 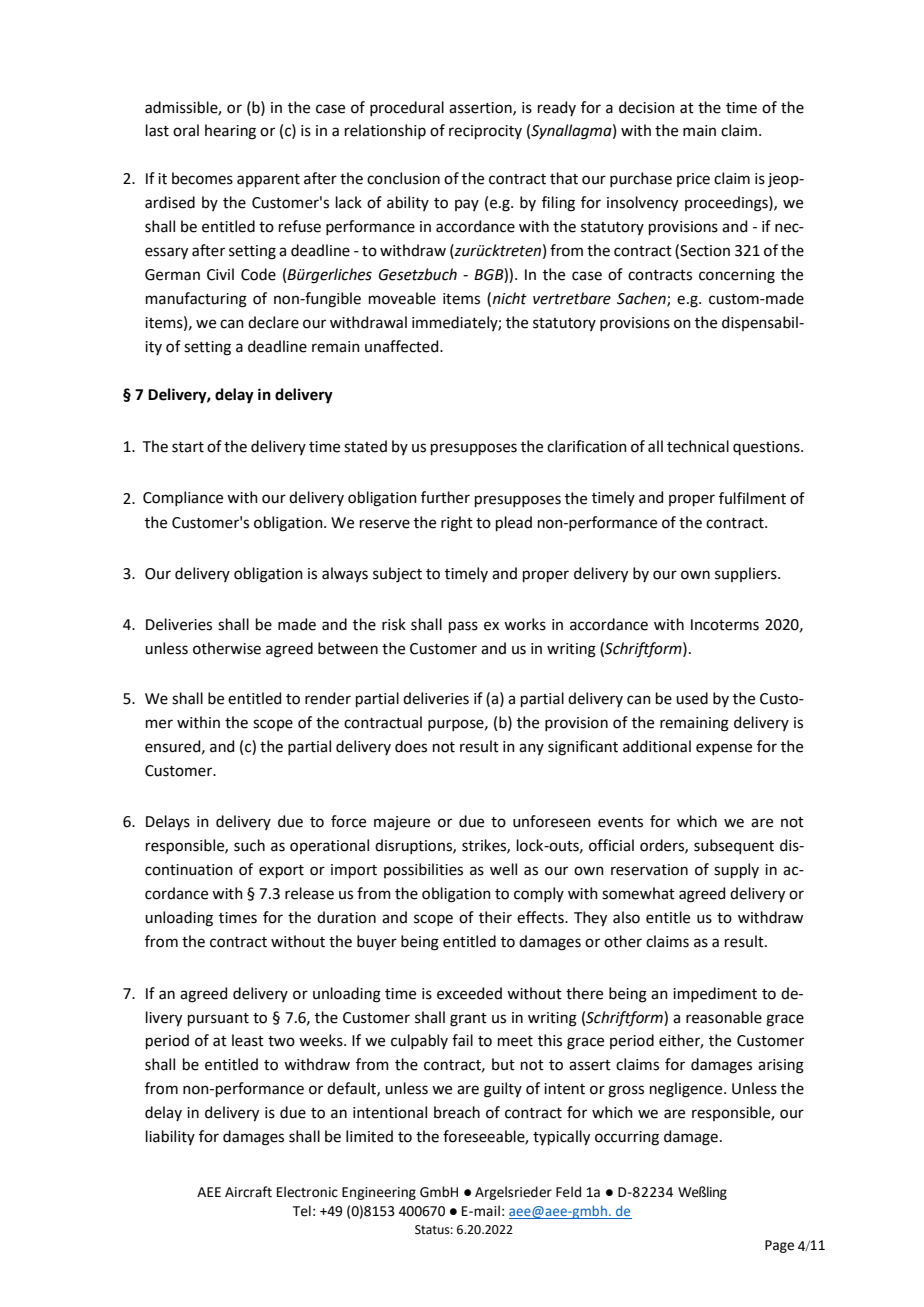 What do you see at coordinates (779, 1246) in the screenshot?
I see `Page` at bounding box center [779, 1246].
